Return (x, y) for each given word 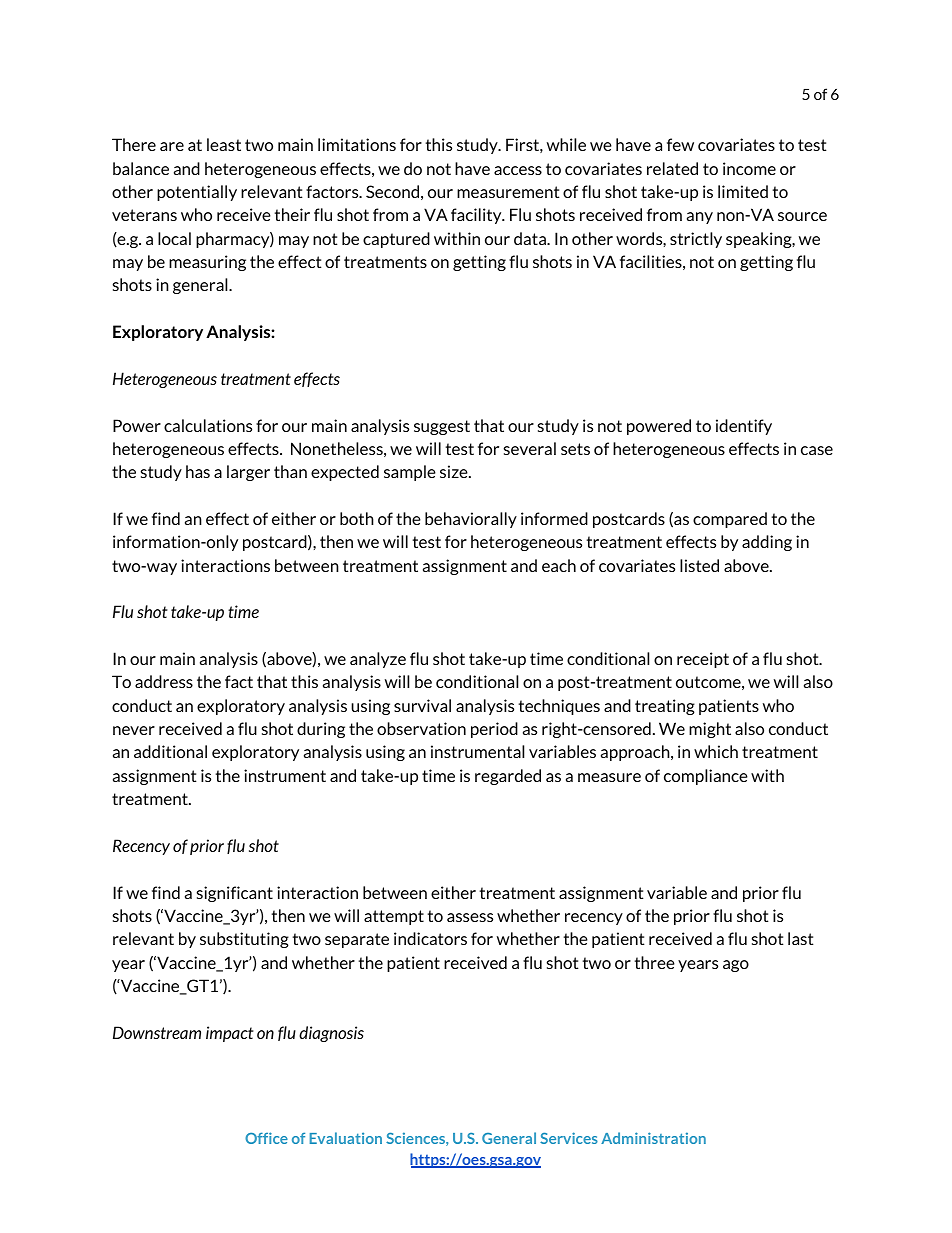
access (518, 170)
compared (730, 520)
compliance (706, 777)
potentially (197, 193)
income (749, 168)
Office (266, 1138)
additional (170, 751)
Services (569, 1138)
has (198, 471)
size (455, 471)
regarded (508, 777)
